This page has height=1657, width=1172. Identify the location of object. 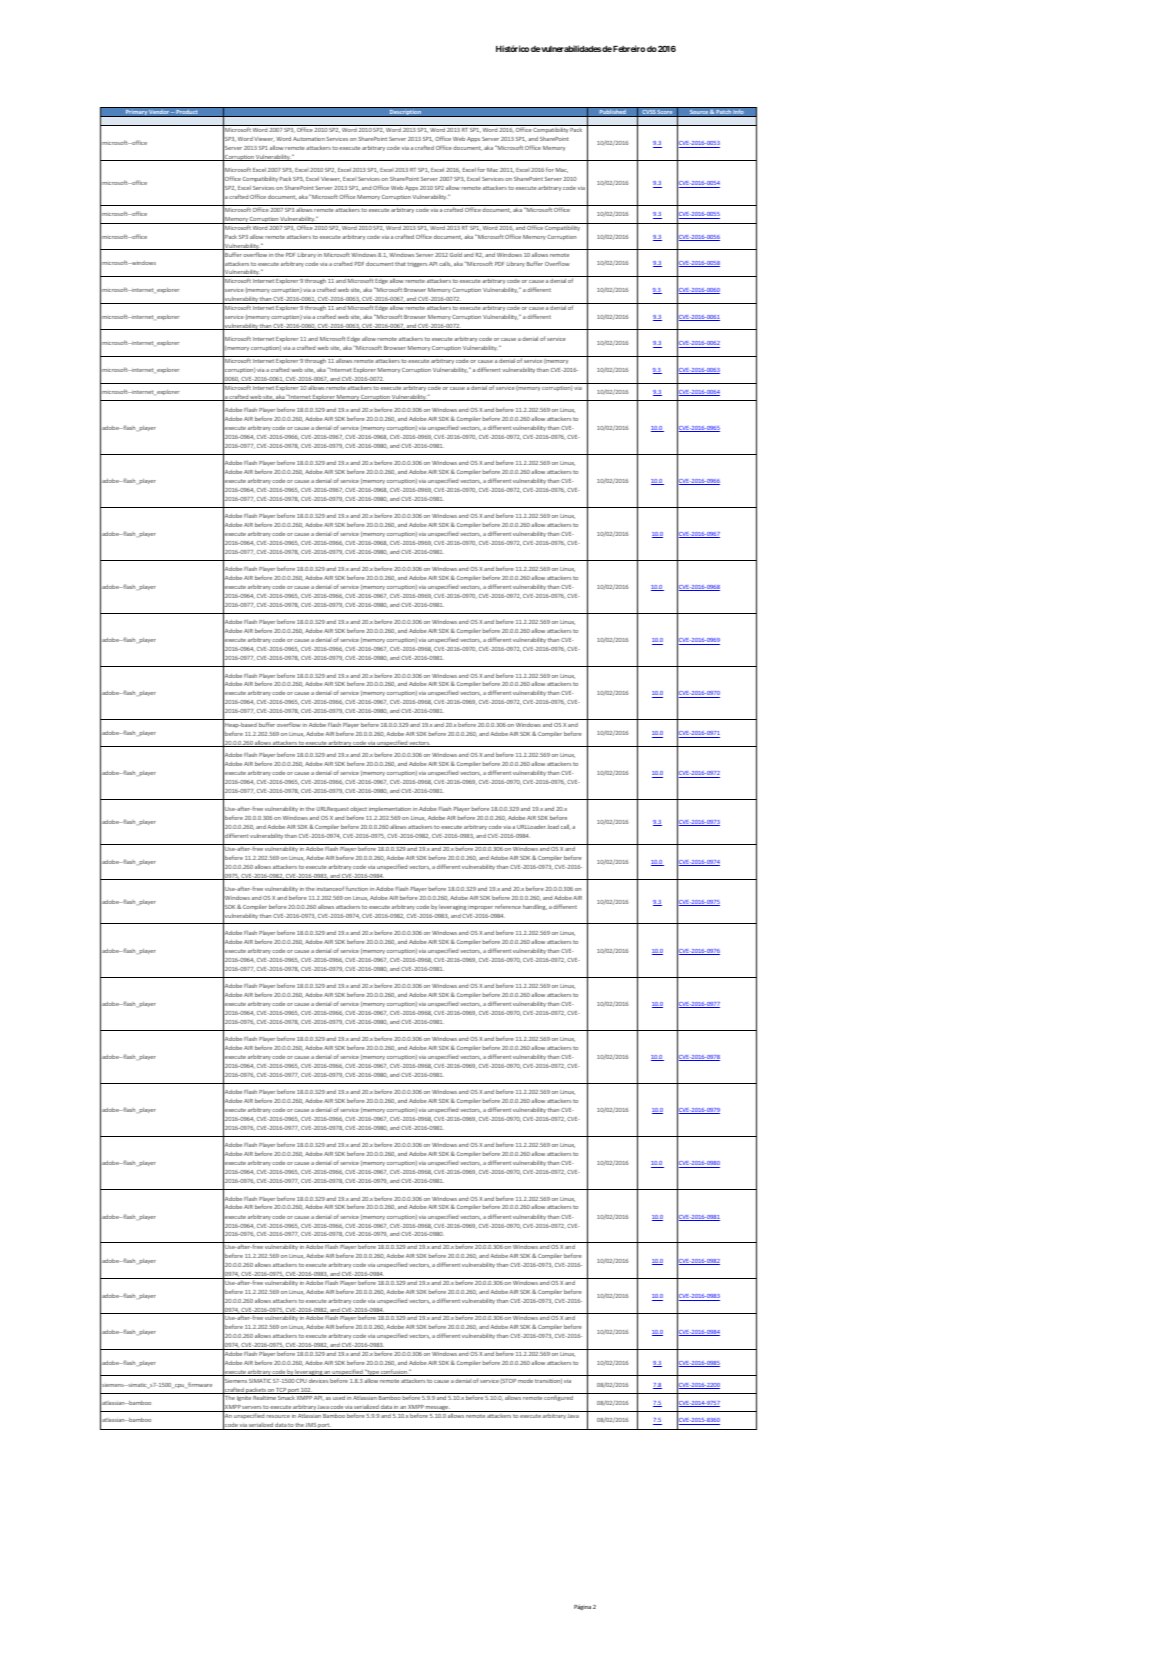
(358, 809).
